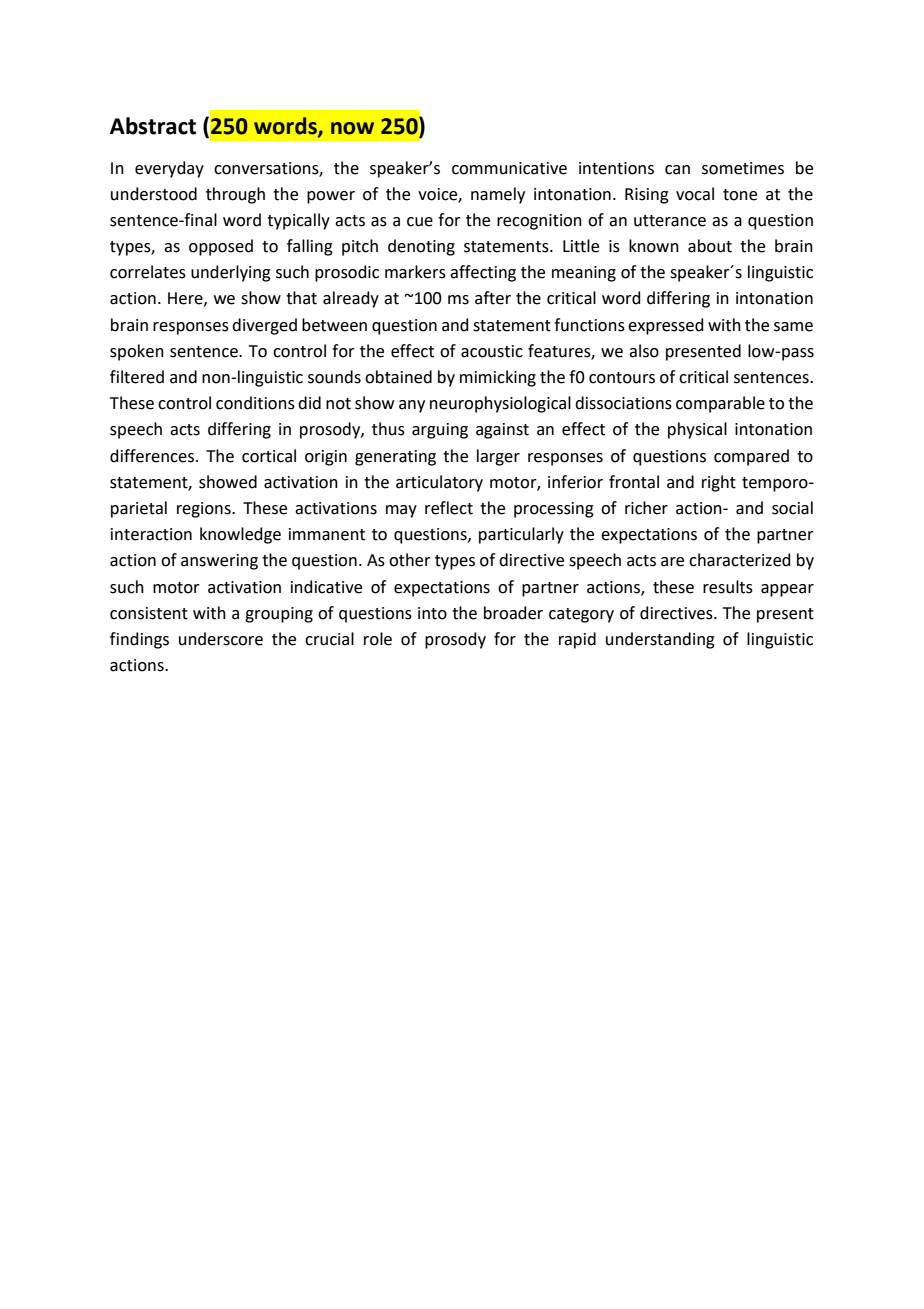 This screenshot has height=1309, width=924. I want to click on communicative, so click(509, 168).
